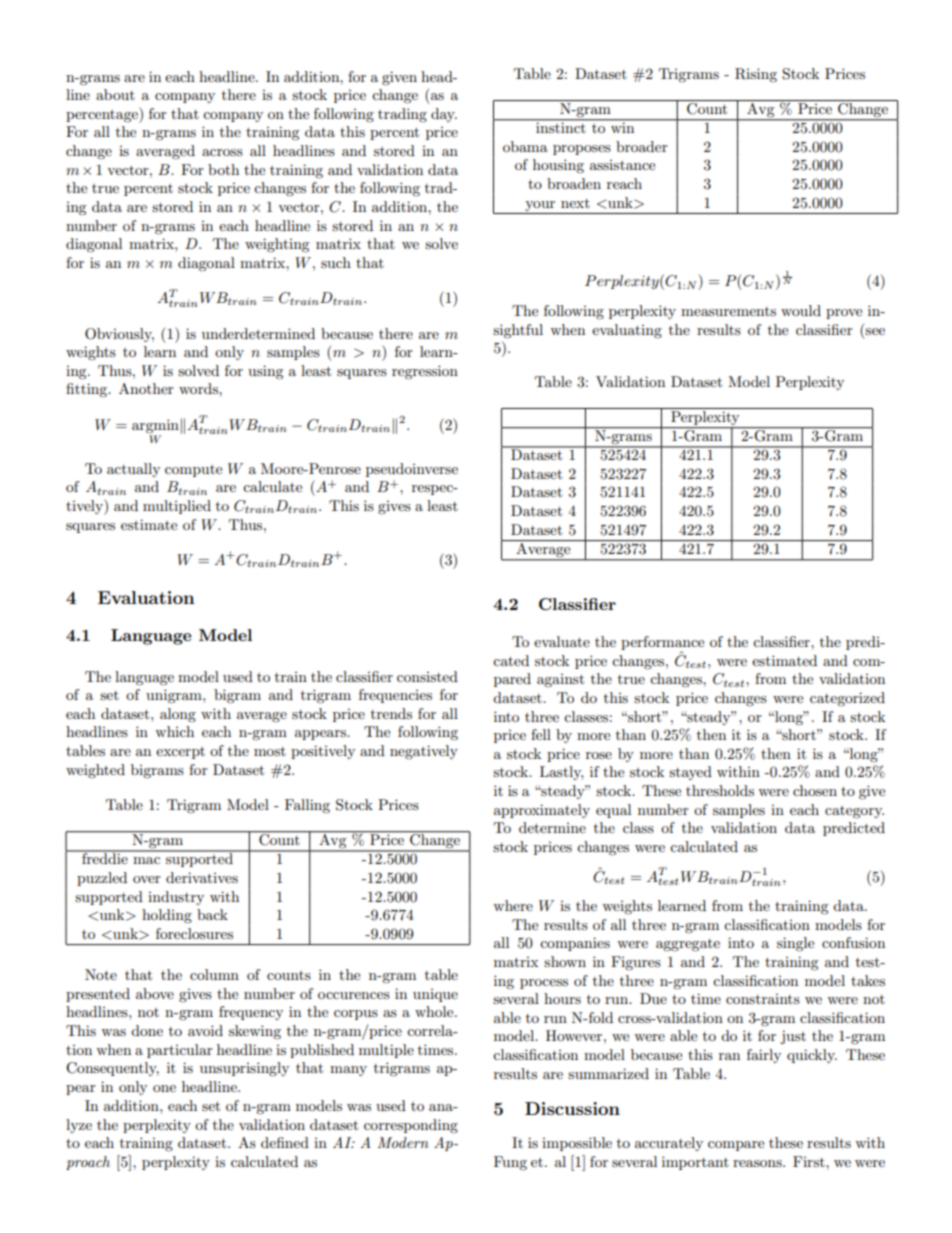 The image size is (952, 1233). What do you see at coordinates (223, 169) in the document?
I see `both` at bounding box center [223, 169].
